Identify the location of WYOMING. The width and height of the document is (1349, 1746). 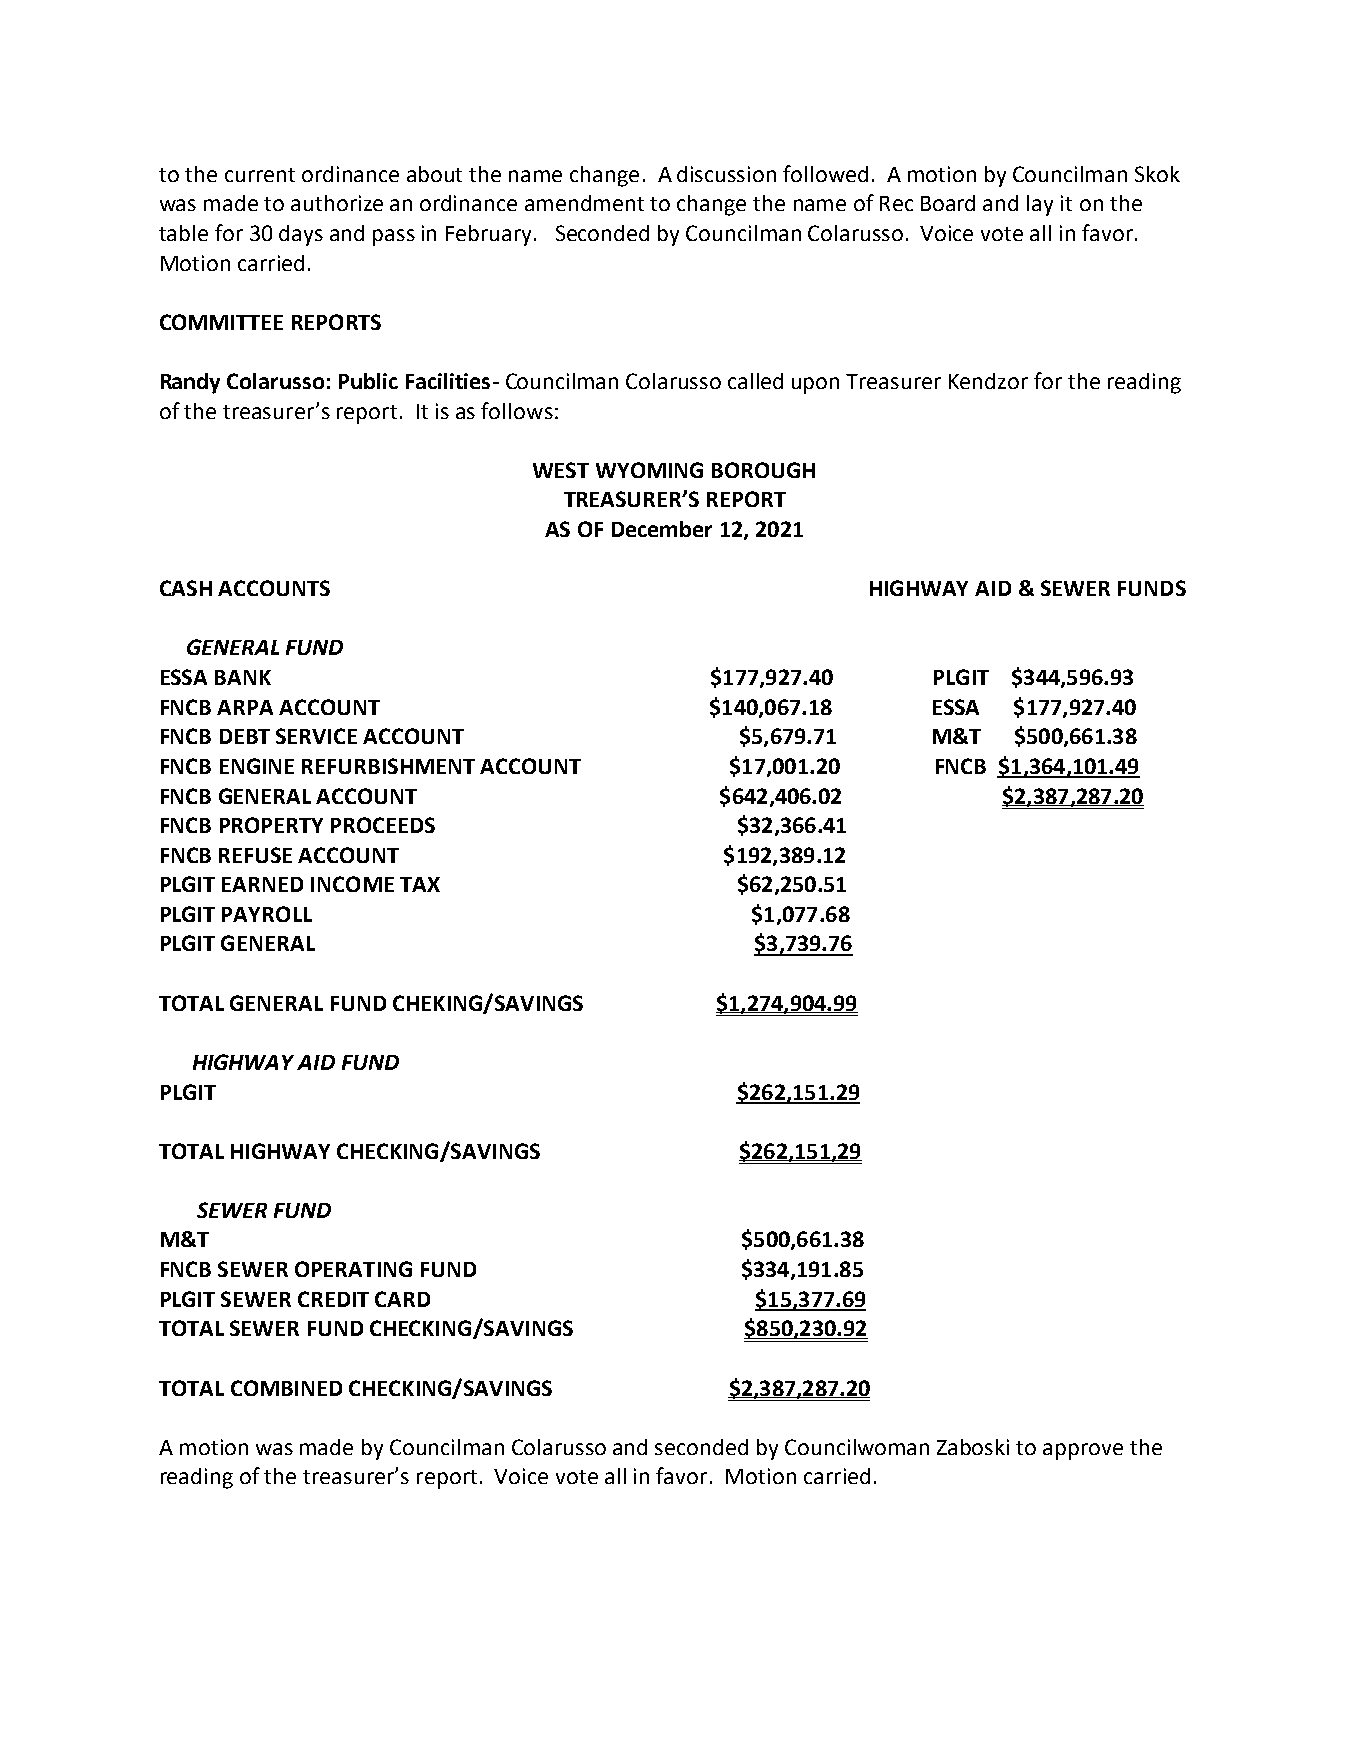
(649, 470).
